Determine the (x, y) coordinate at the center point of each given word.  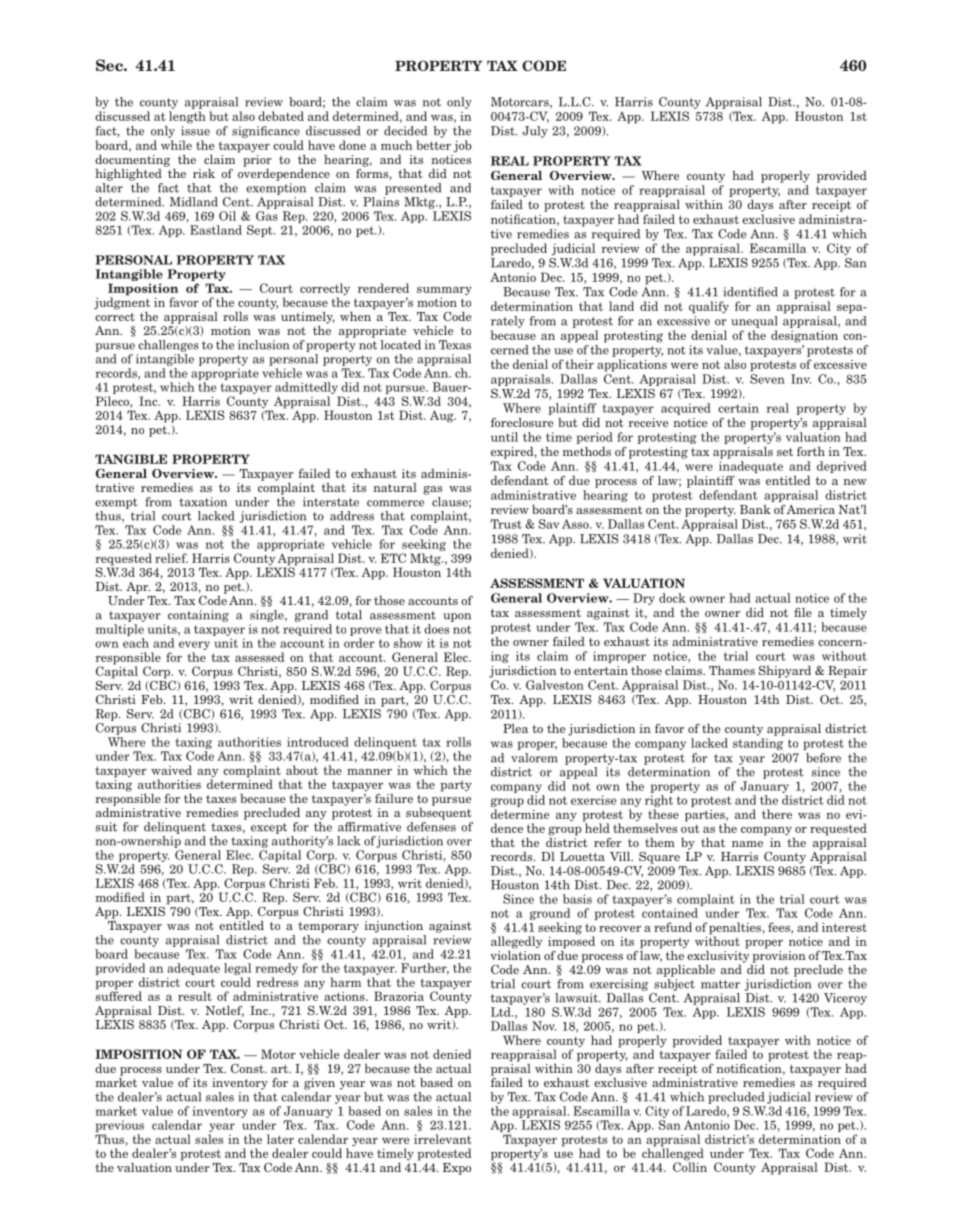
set (785, 452)
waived (171, 770)
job (463, 146)
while (176, 145)
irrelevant (443, 1139)
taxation (203, 502)
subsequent (439, 812)
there (777, 814)
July (535, 132)
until (504, 437)
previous (120, 1127)
